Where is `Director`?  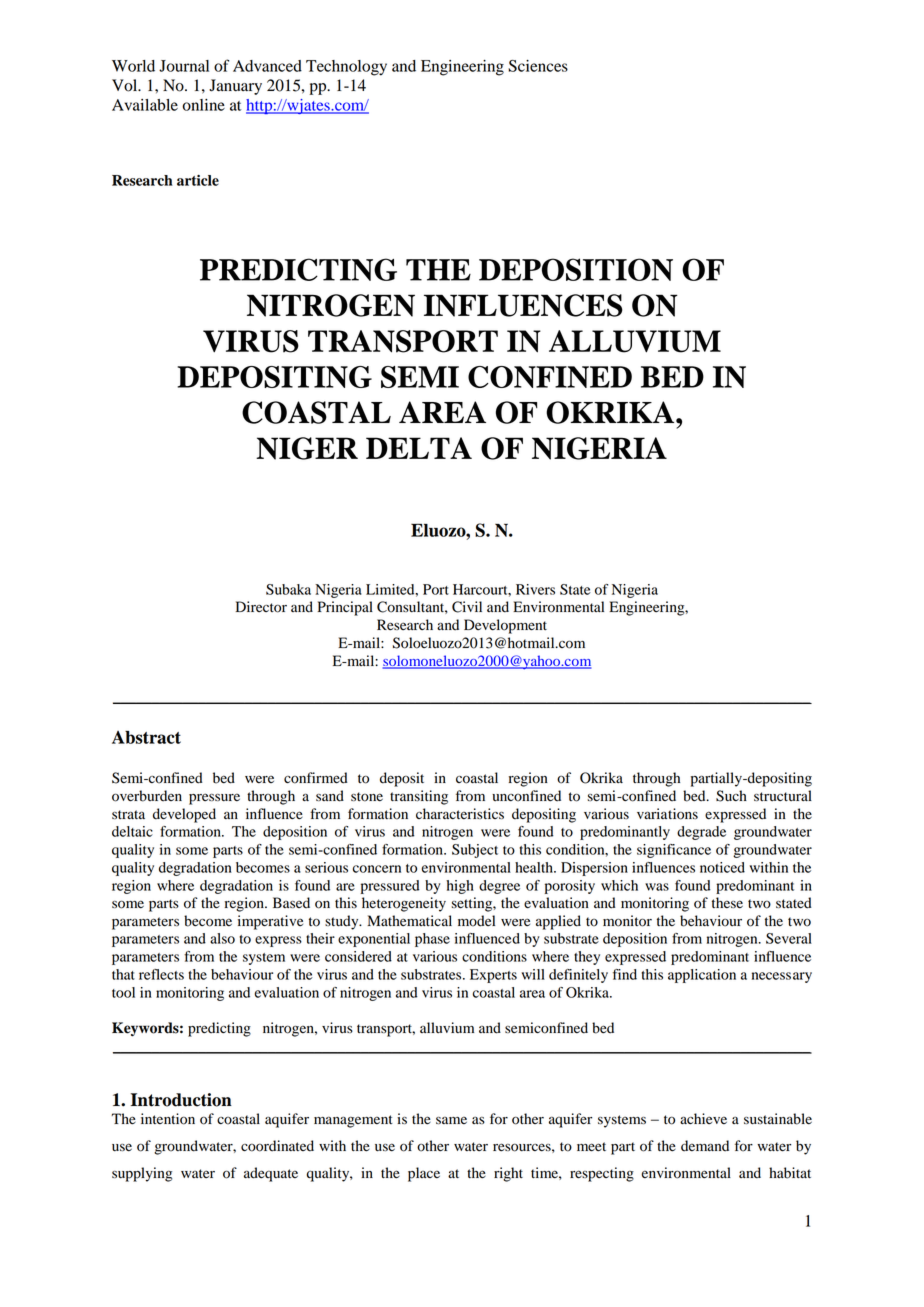
Director is located at coordinates (261, 607).
